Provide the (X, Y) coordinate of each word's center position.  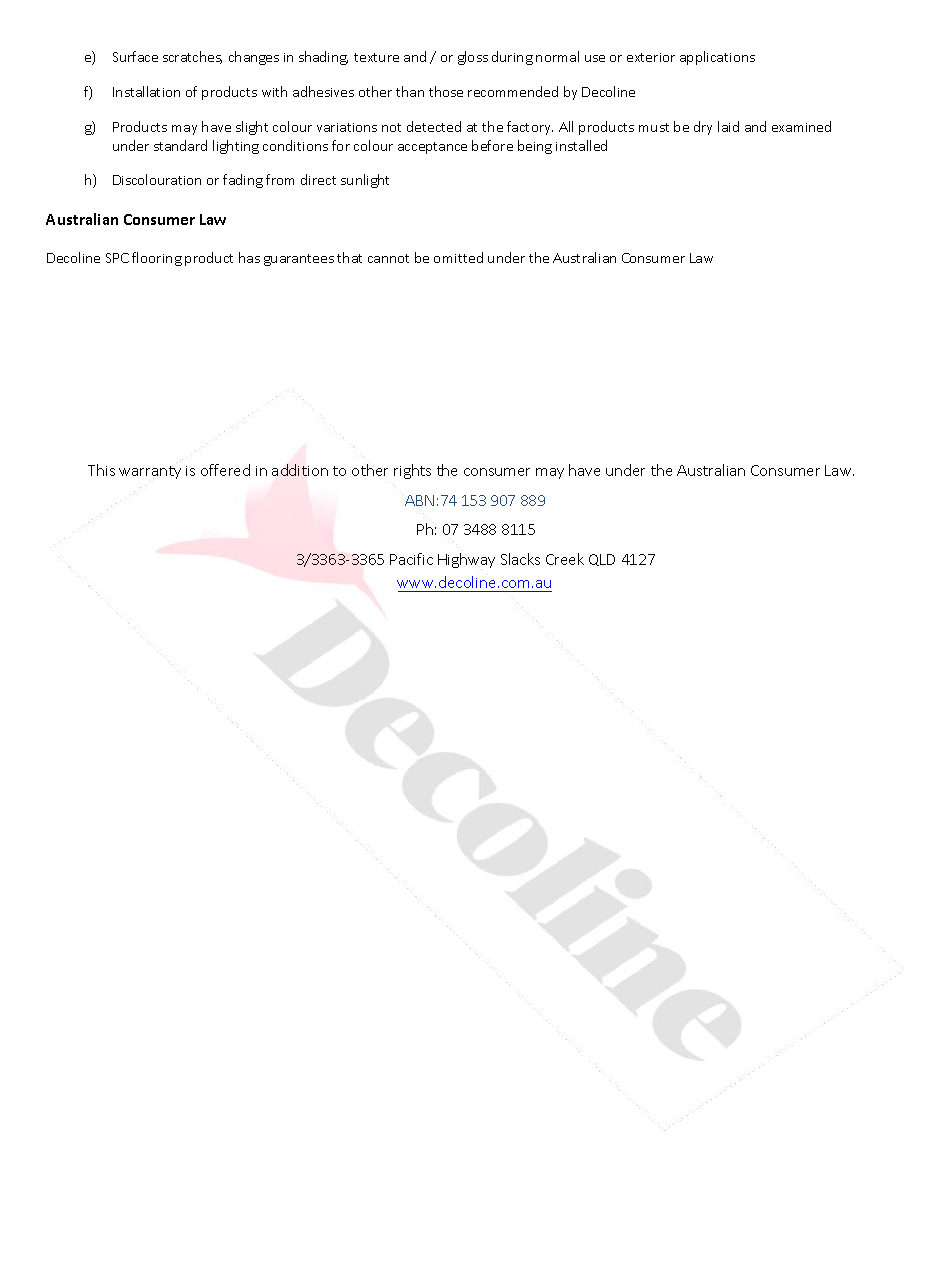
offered (225, 470)
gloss (473, 58)
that (349, 257)
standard (180, 145)
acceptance (432, 148)
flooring (157, 259)
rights (412, 471)
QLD (602, 560)
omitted (458, 257)
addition (300, 470)
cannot (388, 258)
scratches (192, 57)
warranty (150, 472)
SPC (117, 258)
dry (703, 128)
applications (717, 58)
